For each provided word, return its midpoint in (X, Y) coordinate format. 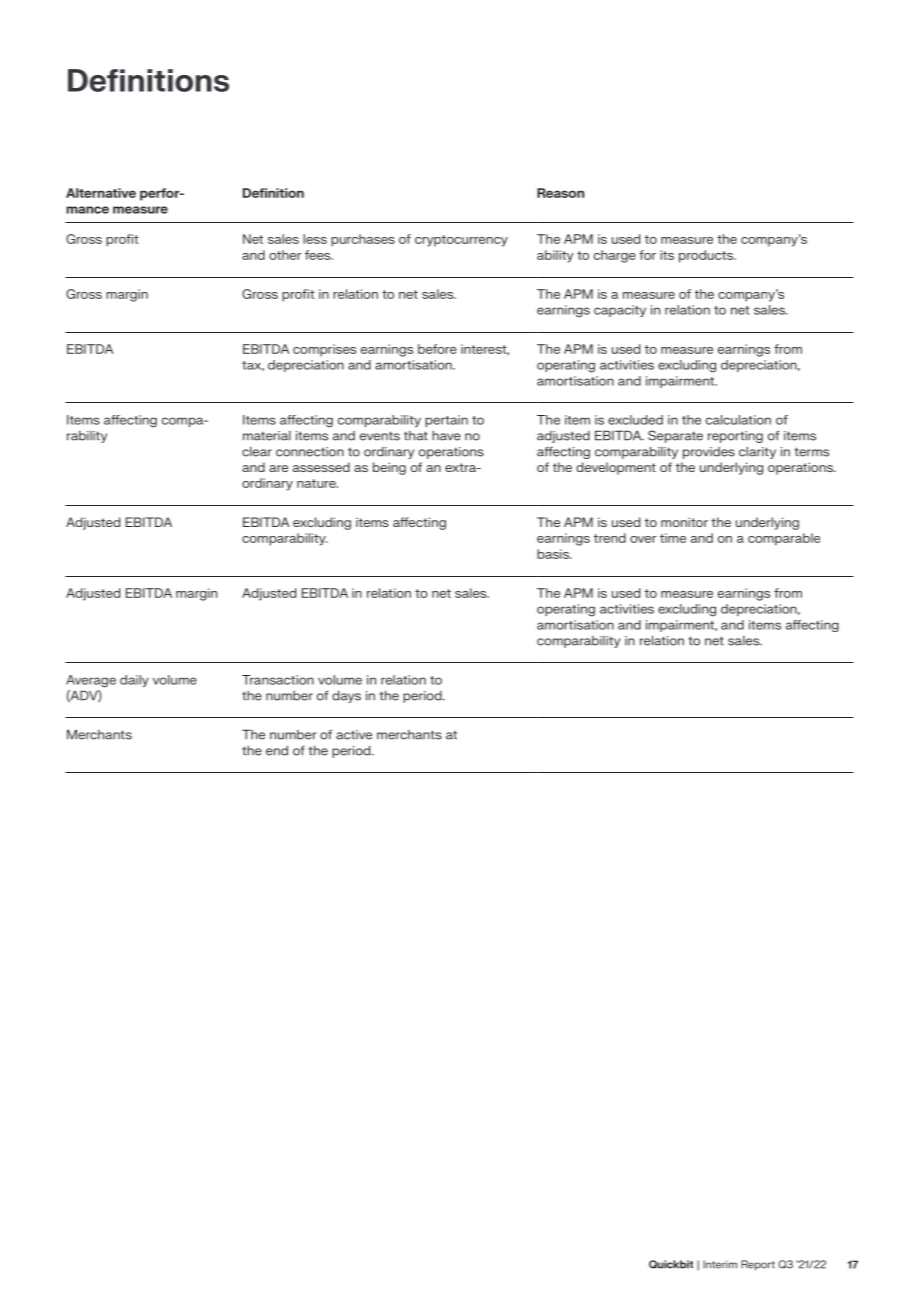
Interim (720, 1264)
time (673, 538)
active (354, 735)
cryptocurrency (461, 241)
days (346, 696)
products (707, 256)
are (278, 468)
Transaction (278, 680)
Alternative (101, 193)
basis (554, 554)
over (643, 539)
